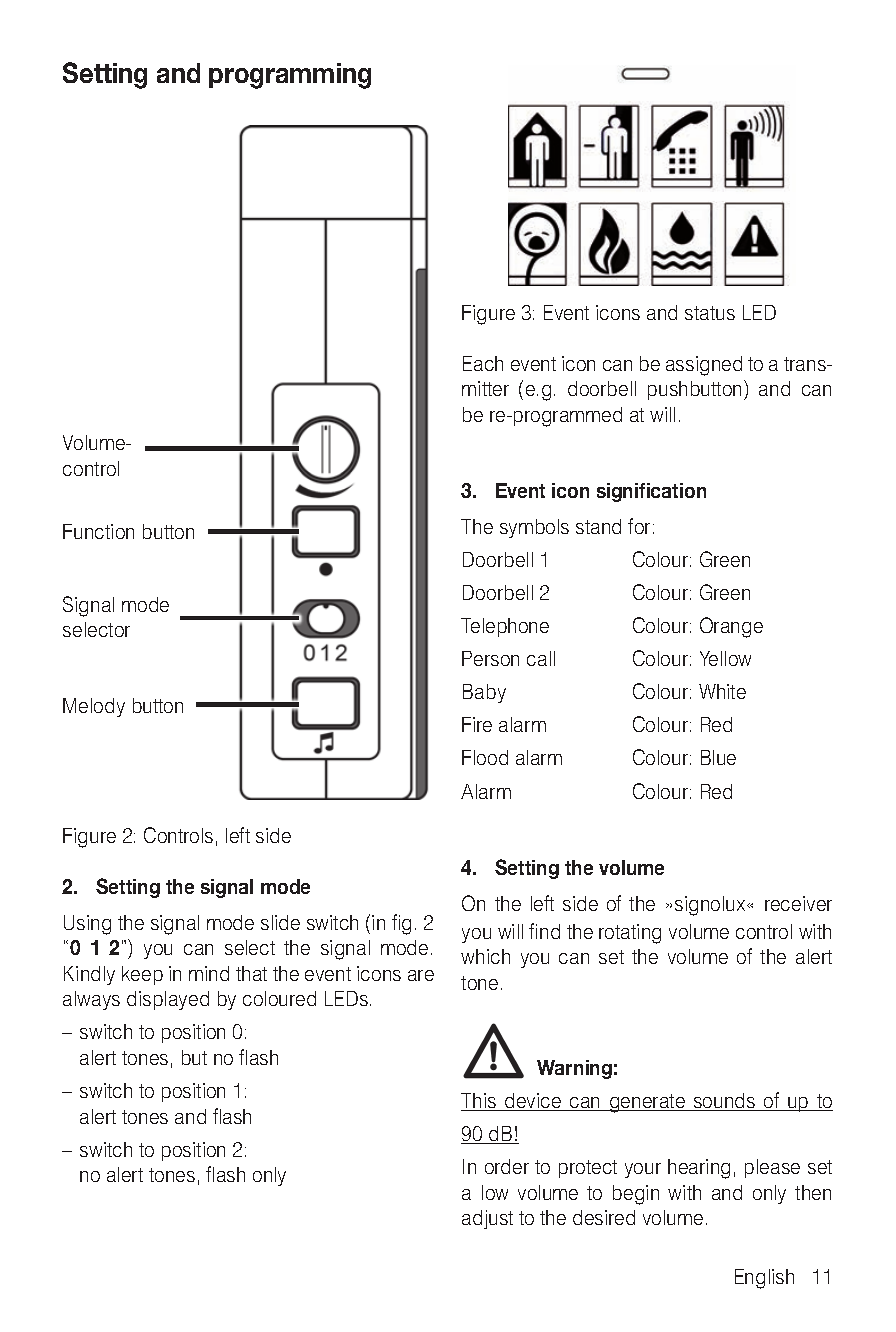  Describe the element at coordinates (94, 707) in the screenshot. I see `Melody` at that location.
